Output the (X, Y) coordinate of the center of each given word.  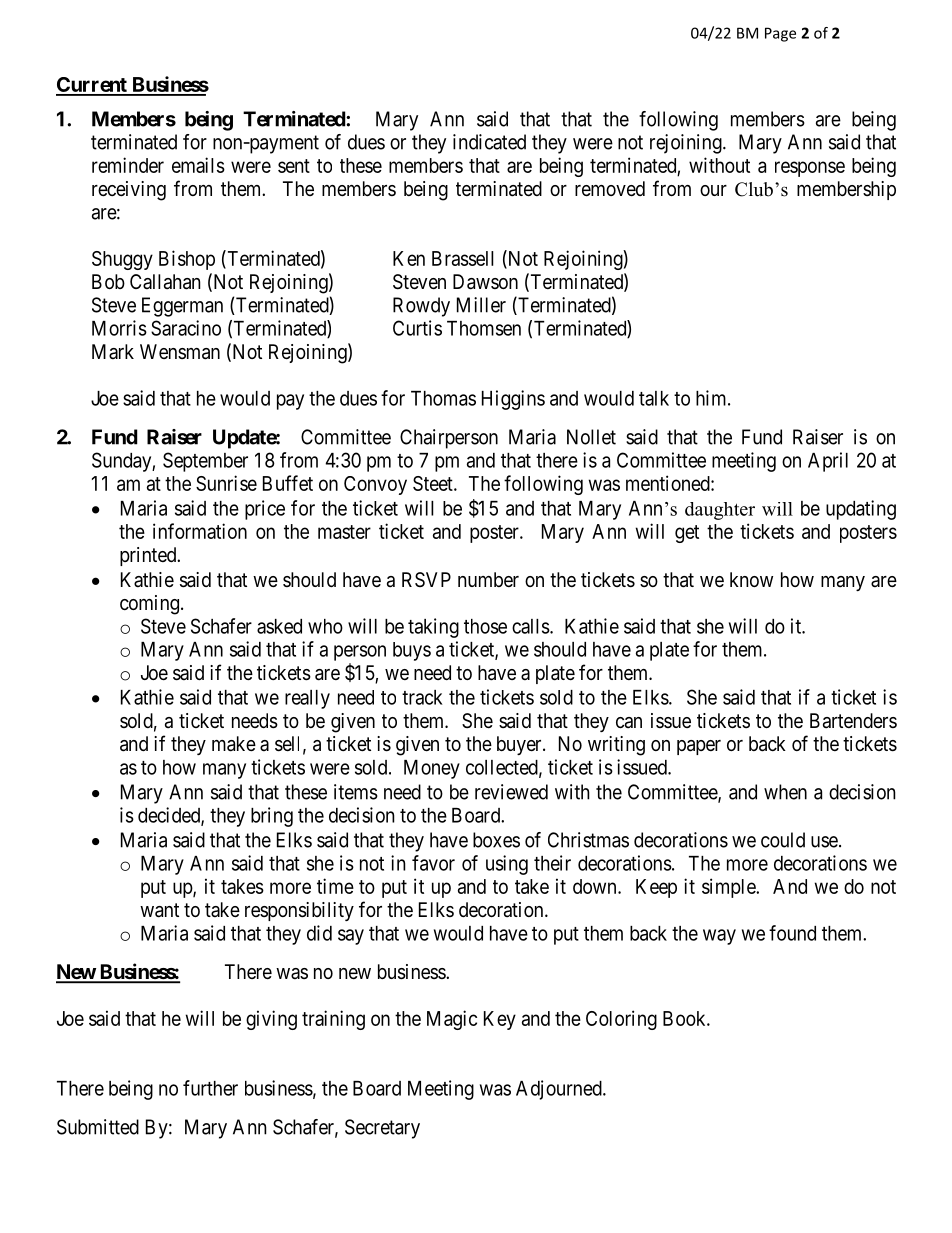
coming (149, 605)
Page (780, 34)
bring (272, 817)
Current (92, 86)
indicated (489, 142)
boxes (496, 840)
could (783, 840)
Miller (481, 305)
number (488, 579)
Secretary (382, 1129)
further (210, 1088)
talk (654, 398)
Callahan (165, 282)
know (751, 579)
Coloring (621, 1020)
